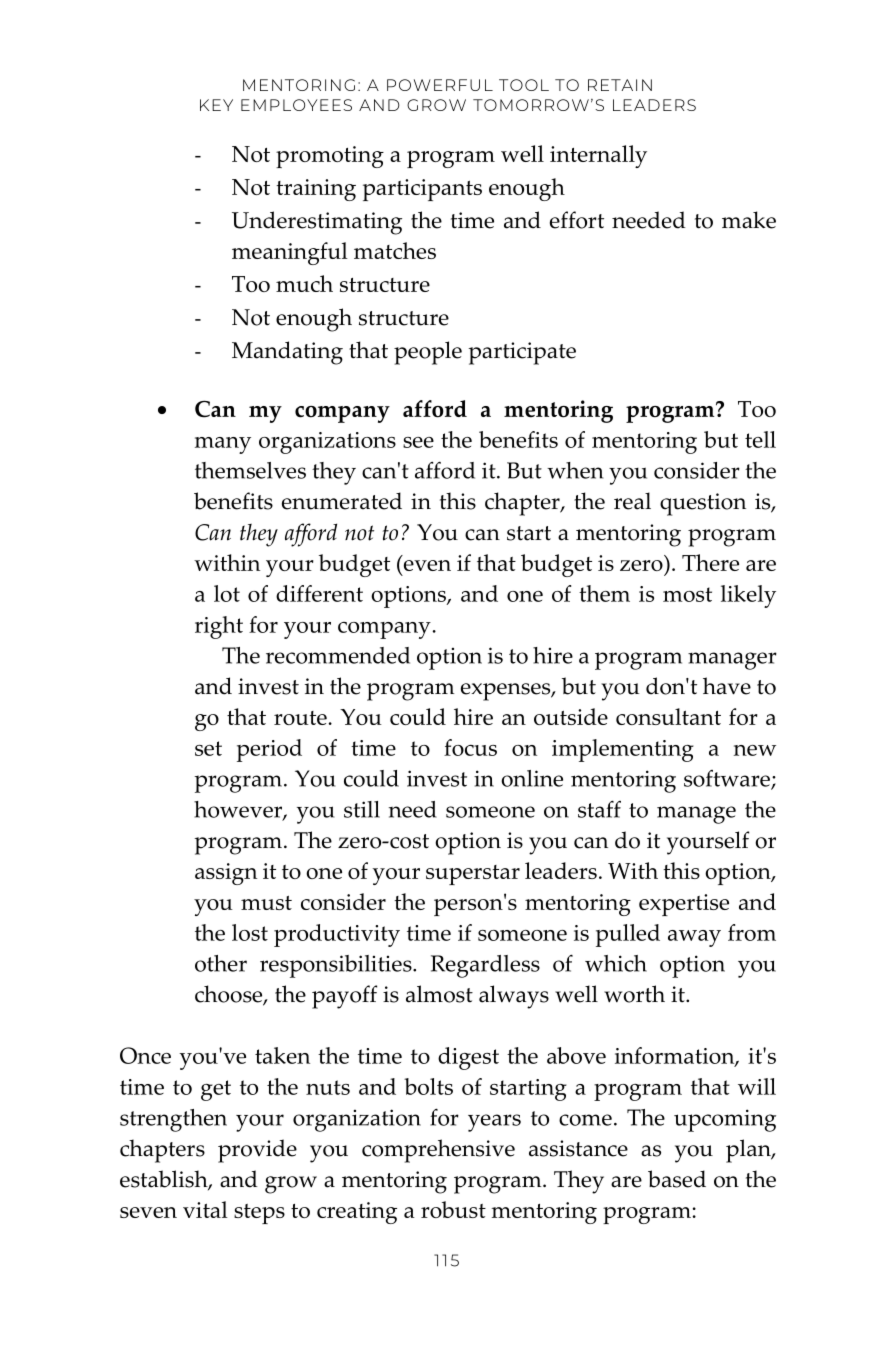  I want to click on RETAIN, so click(620, 85).
